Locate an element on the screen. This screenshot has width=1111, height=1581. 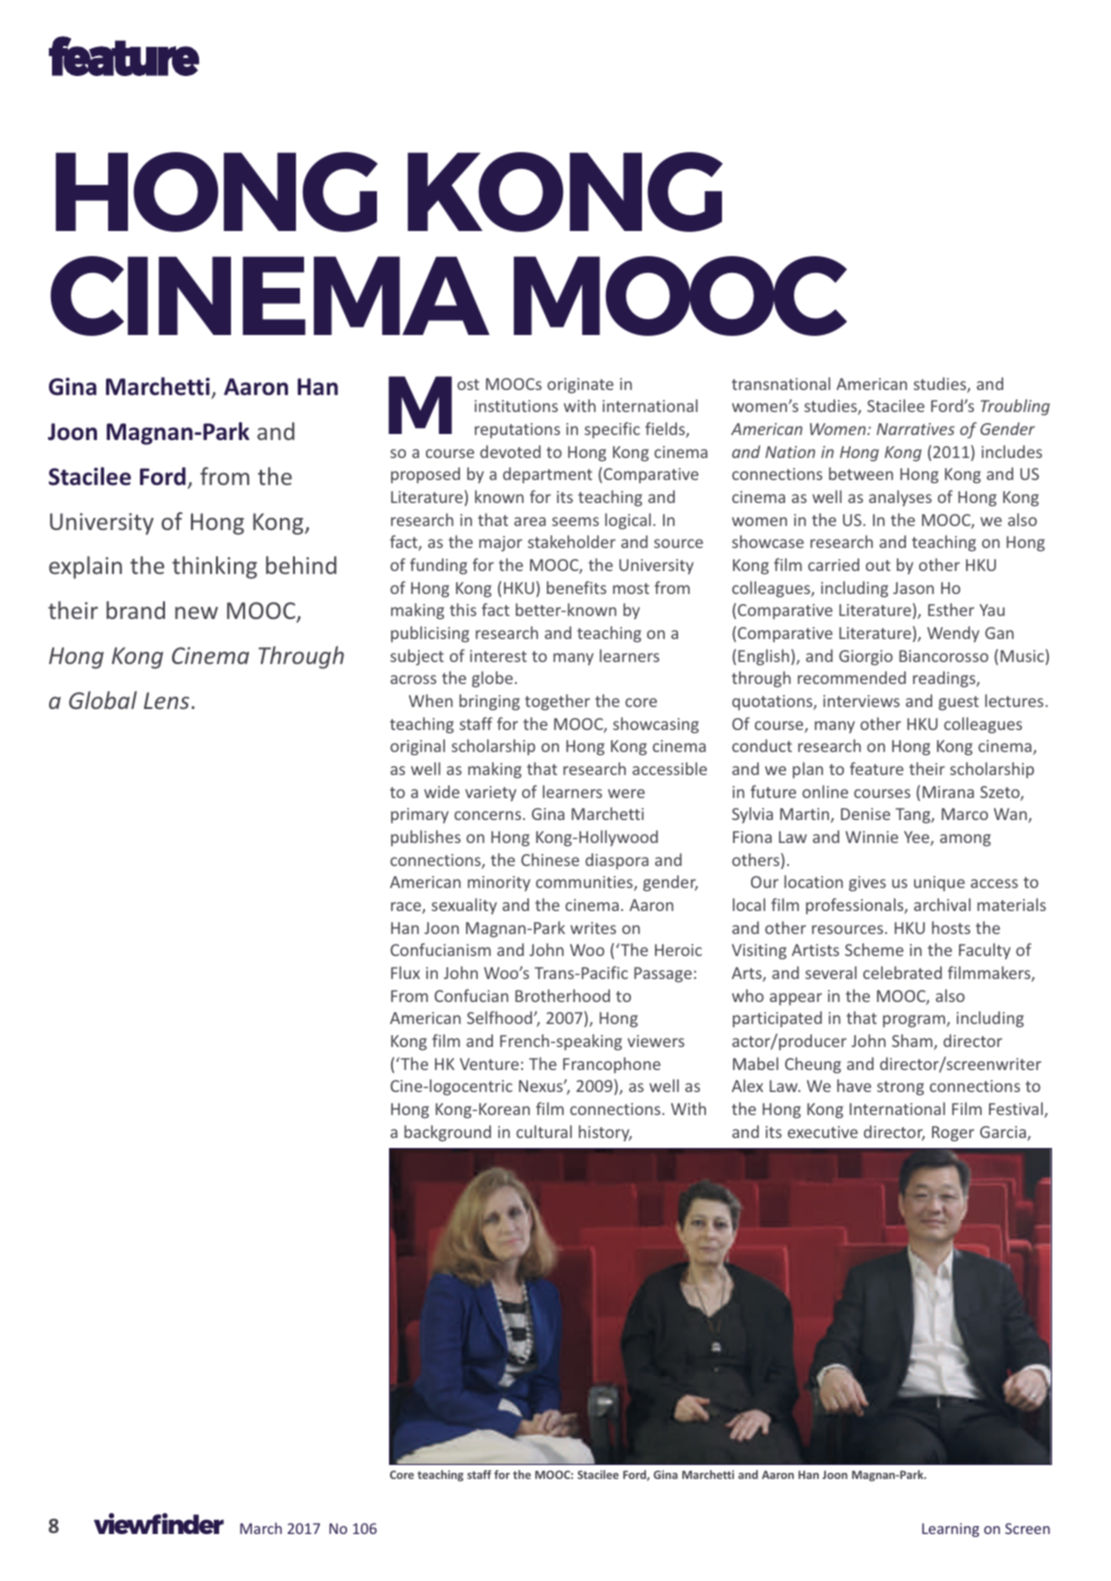
celebrated is located at coordinates (902, 972).
